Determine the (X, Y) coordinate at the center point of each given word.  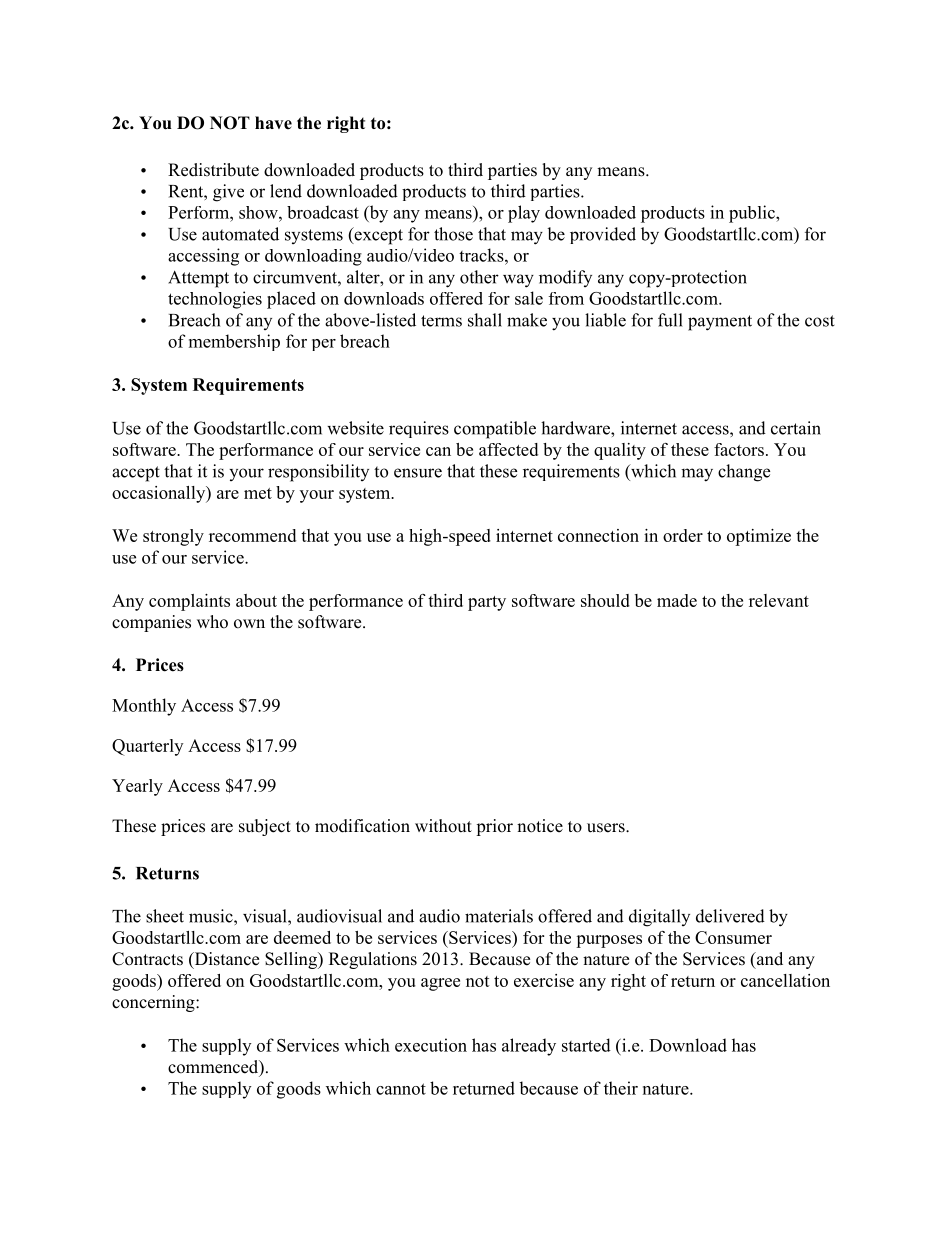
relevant (779, 600)
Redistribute (213, 170)
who (212, 622)
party (487, 603)
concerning (154, 1003)
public (753, 214)
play (524, 214)
